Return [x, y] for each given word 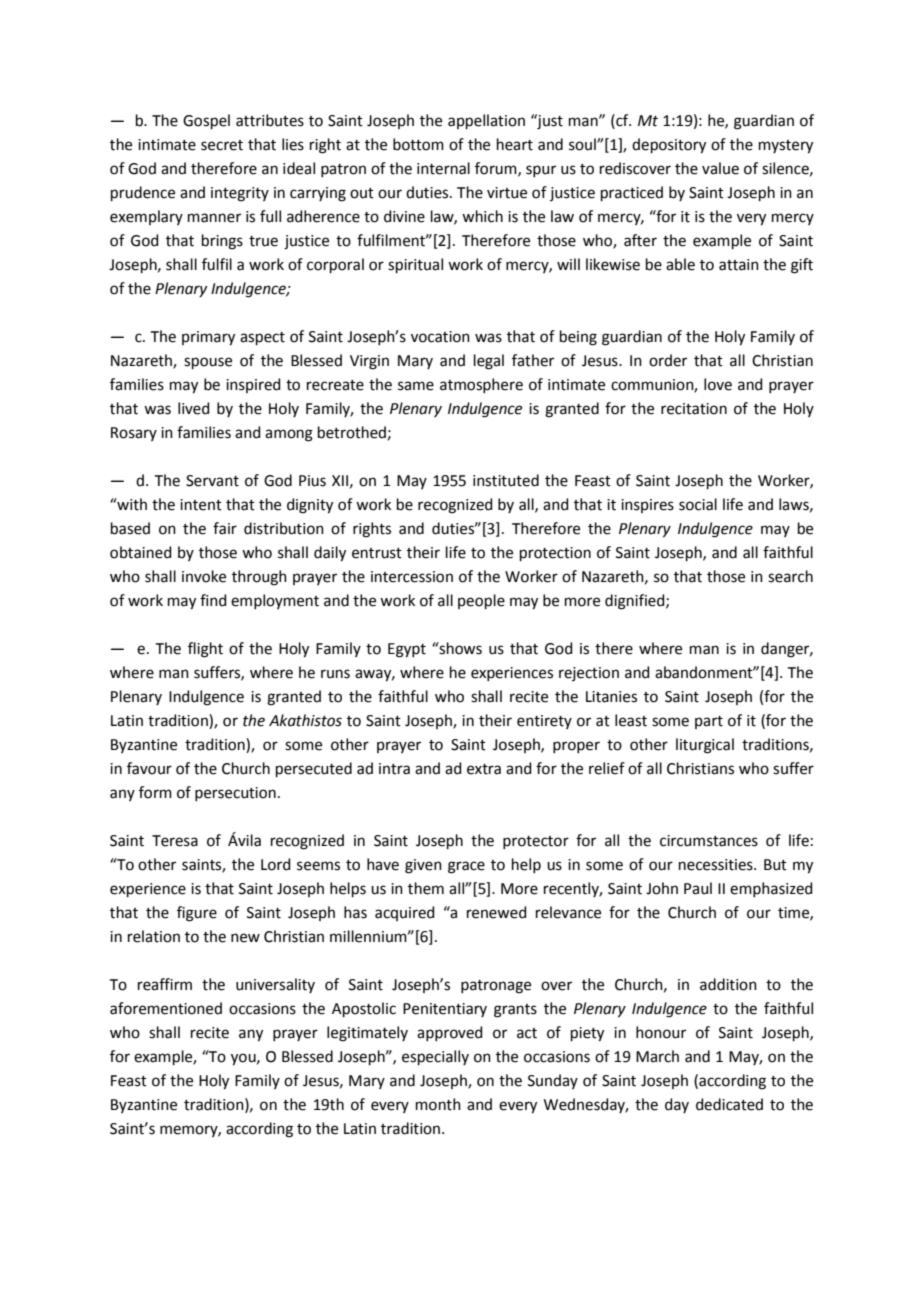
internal [443, 168]
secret [222, 145]
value [720, 168]
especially [435, 1057]
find [213, 600]
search [790, 576]
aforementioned [166, 1008]
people [481, 601]
